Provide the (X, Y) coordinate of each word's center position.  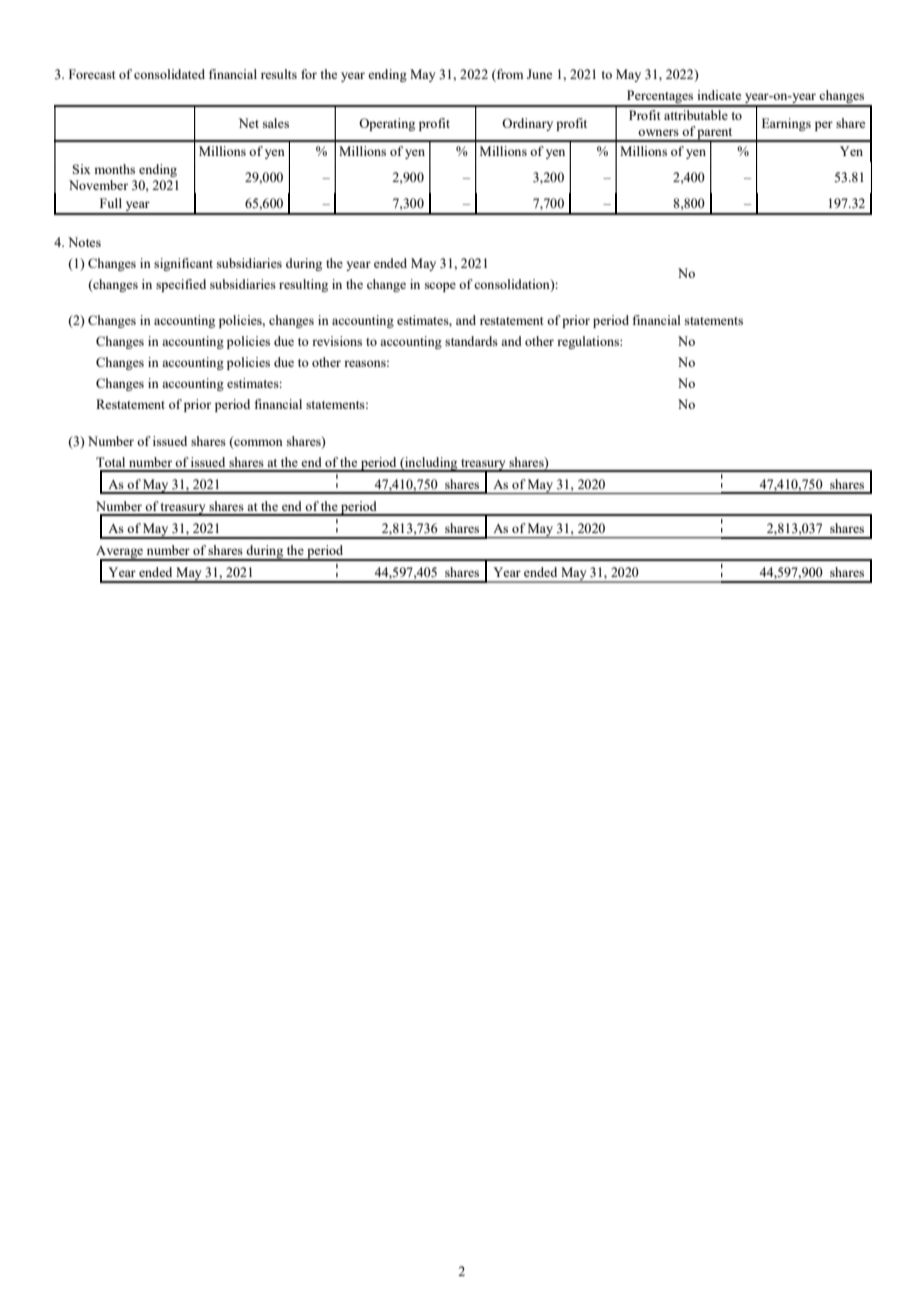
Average (120, 553)
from (509, 75)
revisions (337, 341)
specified (181, 285)
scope (440, 287)
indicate (719, 95)
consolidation (513, 285)
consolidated (169, 74)
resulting (303, 285)
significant (183, 264)
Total (110, 462)
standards (471, 341)
